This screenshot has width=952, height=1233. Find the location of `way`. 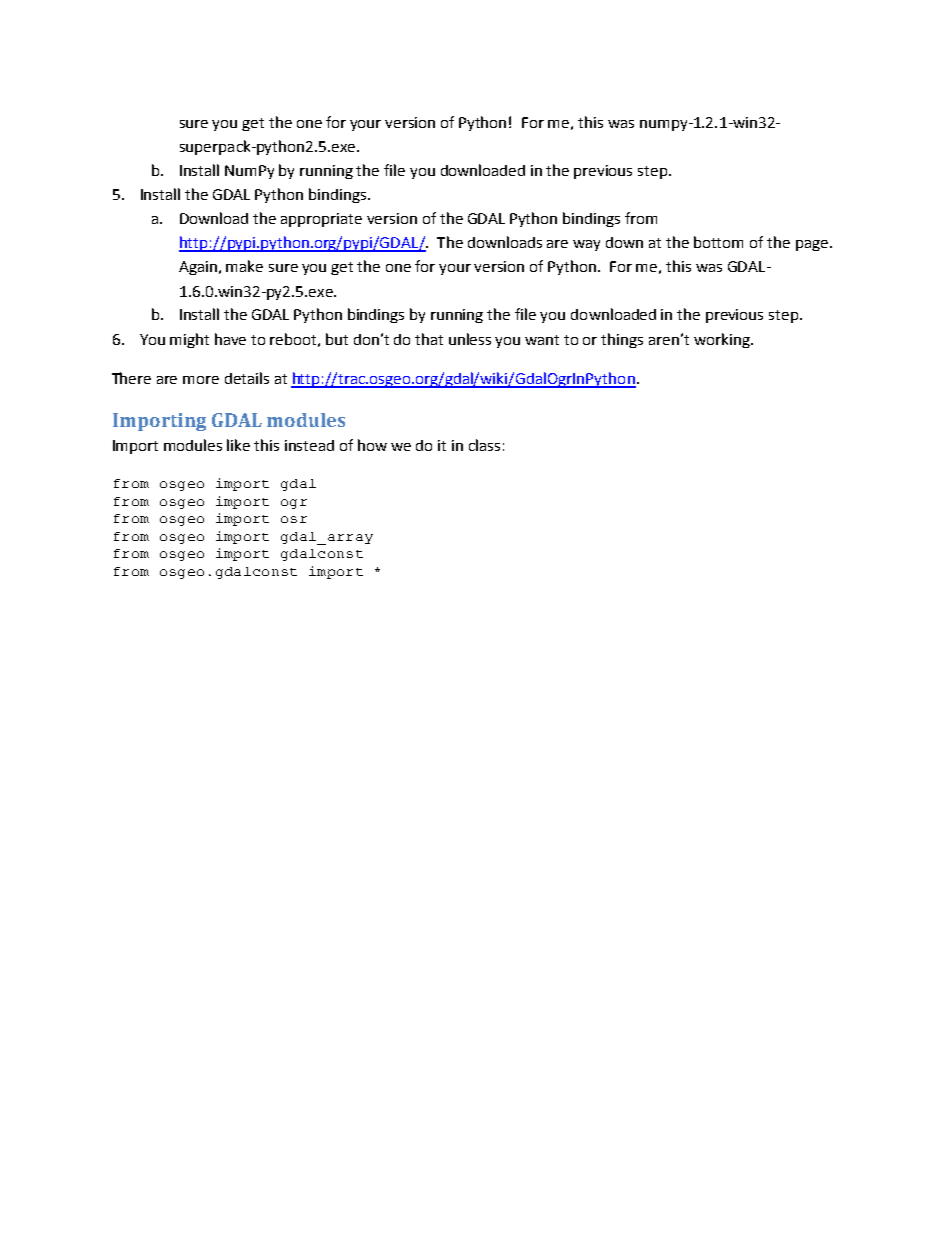

way is located at coordinates (586, 245).
